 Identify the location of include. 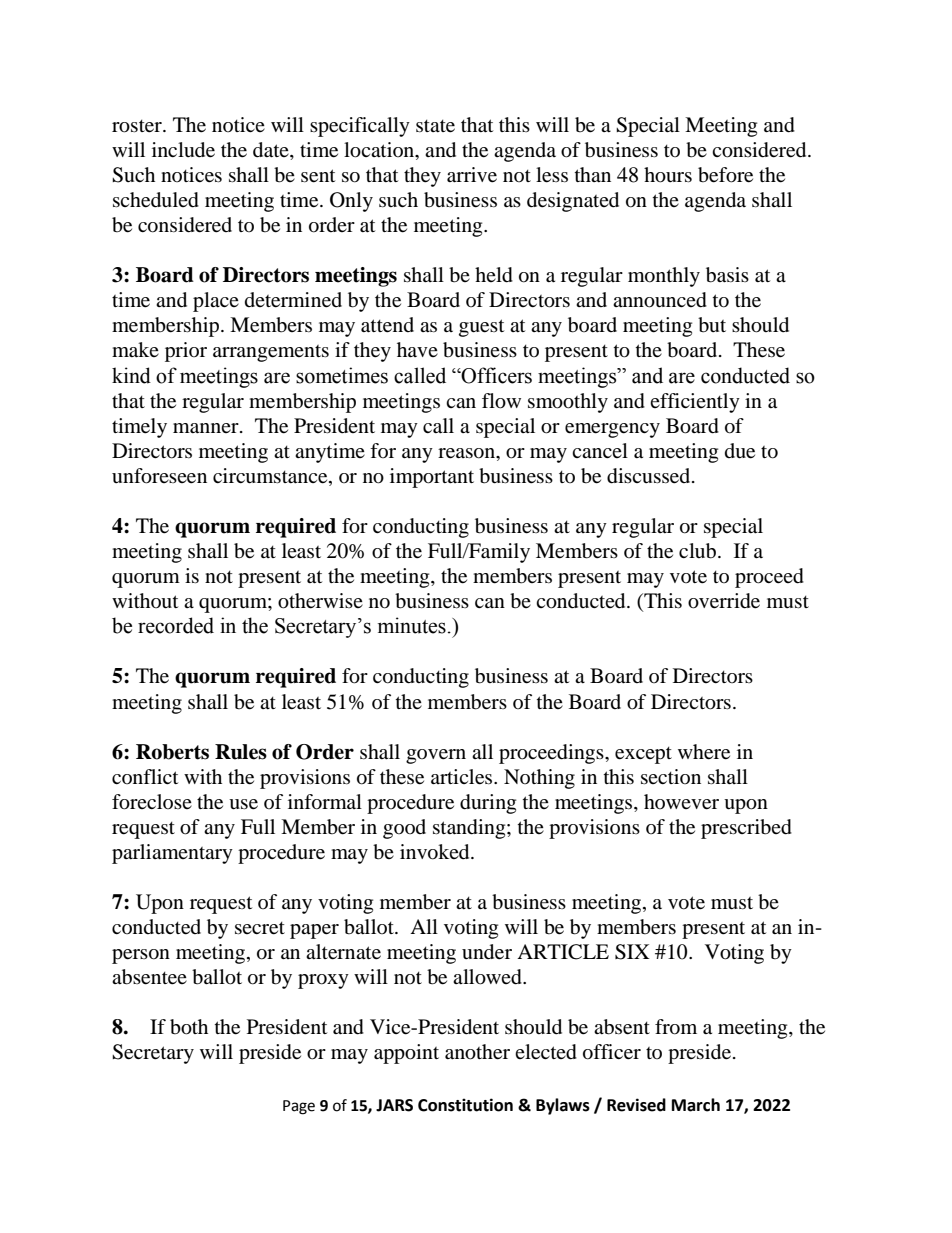
(183, 150).
